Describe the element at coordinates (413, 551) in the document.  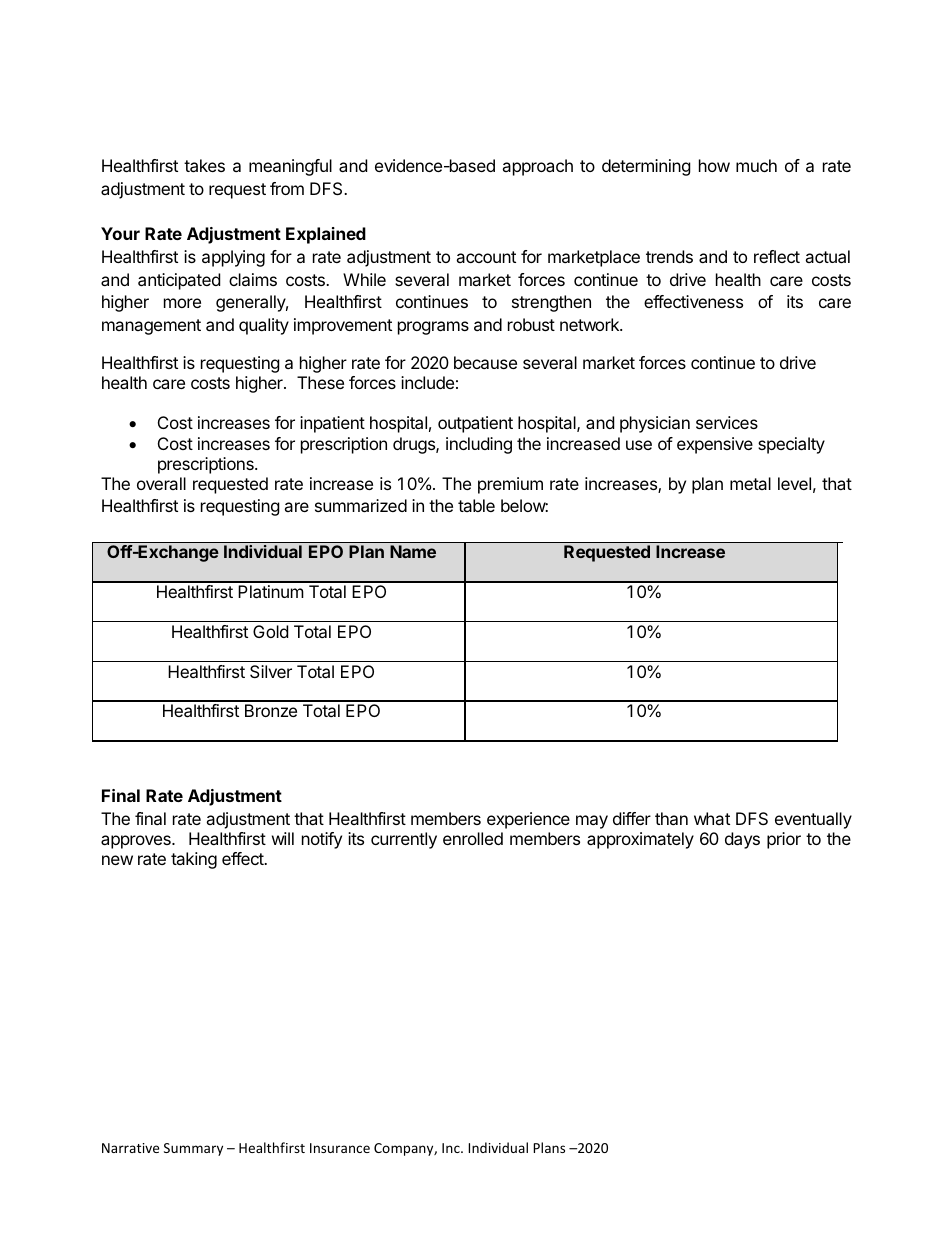
I see `Name` at that location.
